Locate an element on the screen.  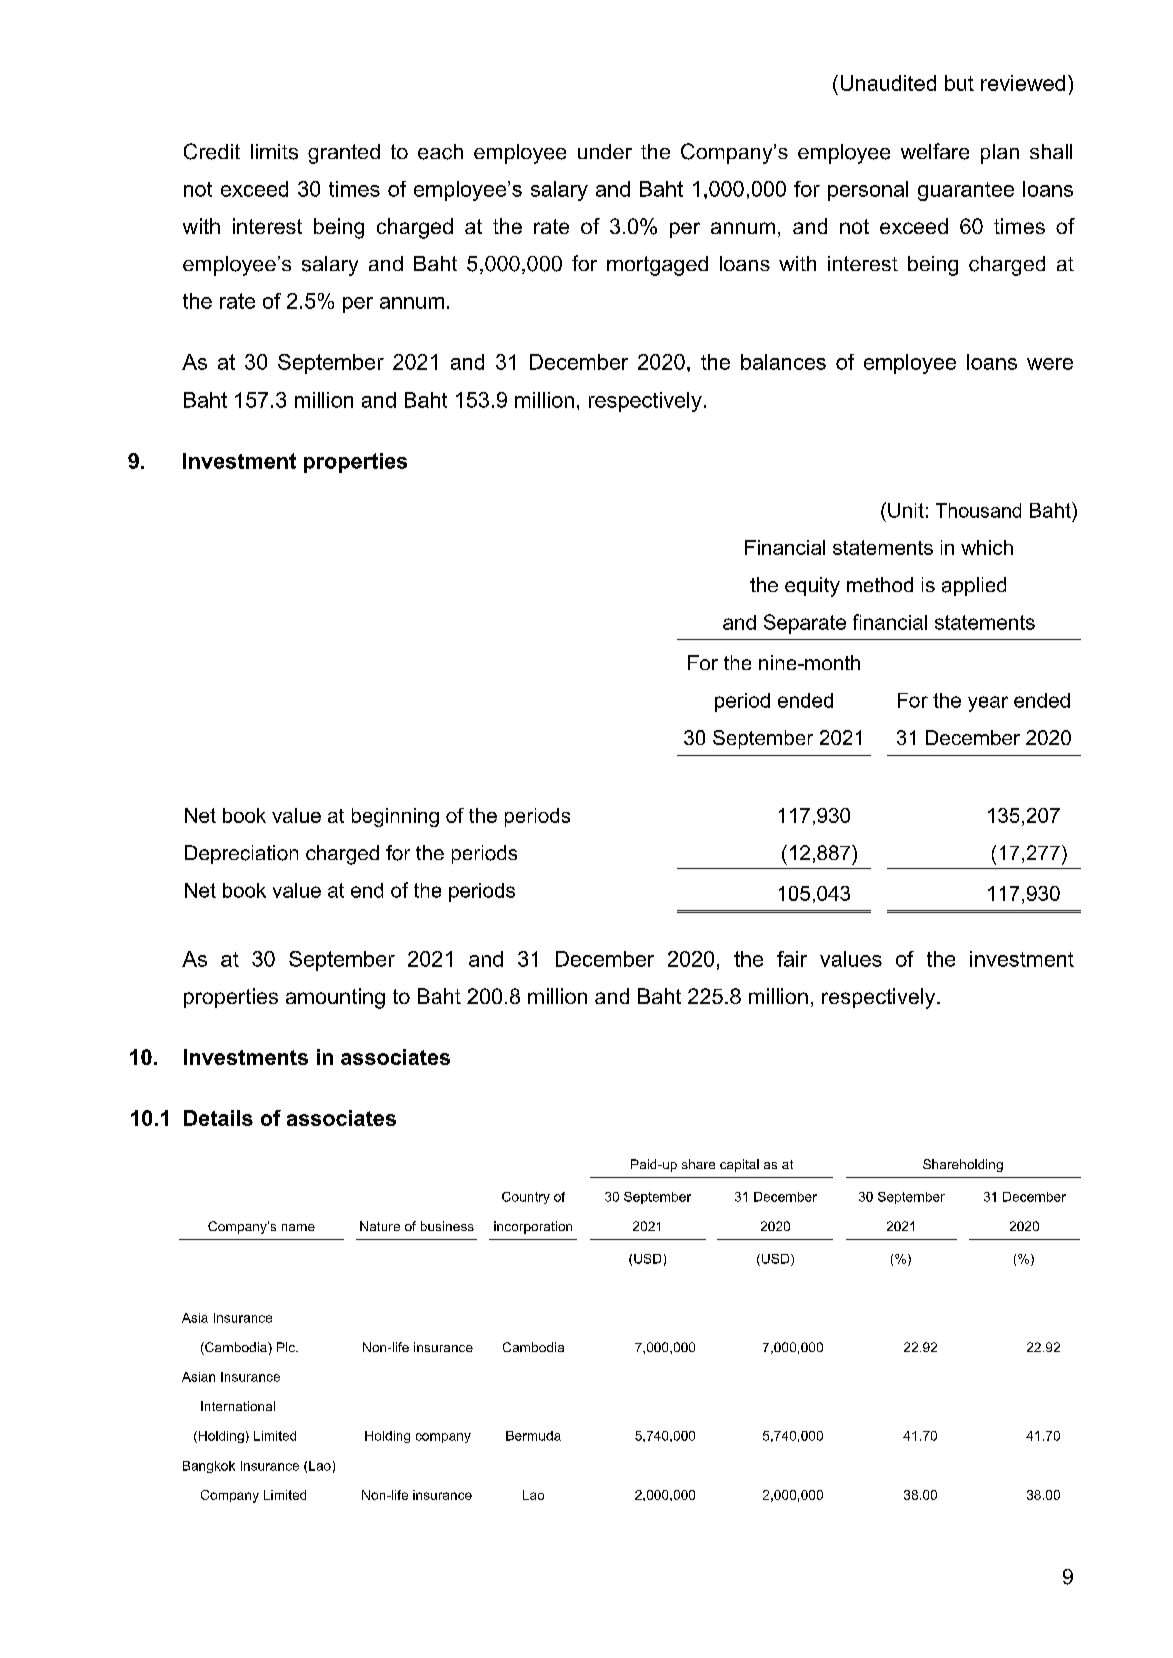
under is located at coordinates (605, 151).
